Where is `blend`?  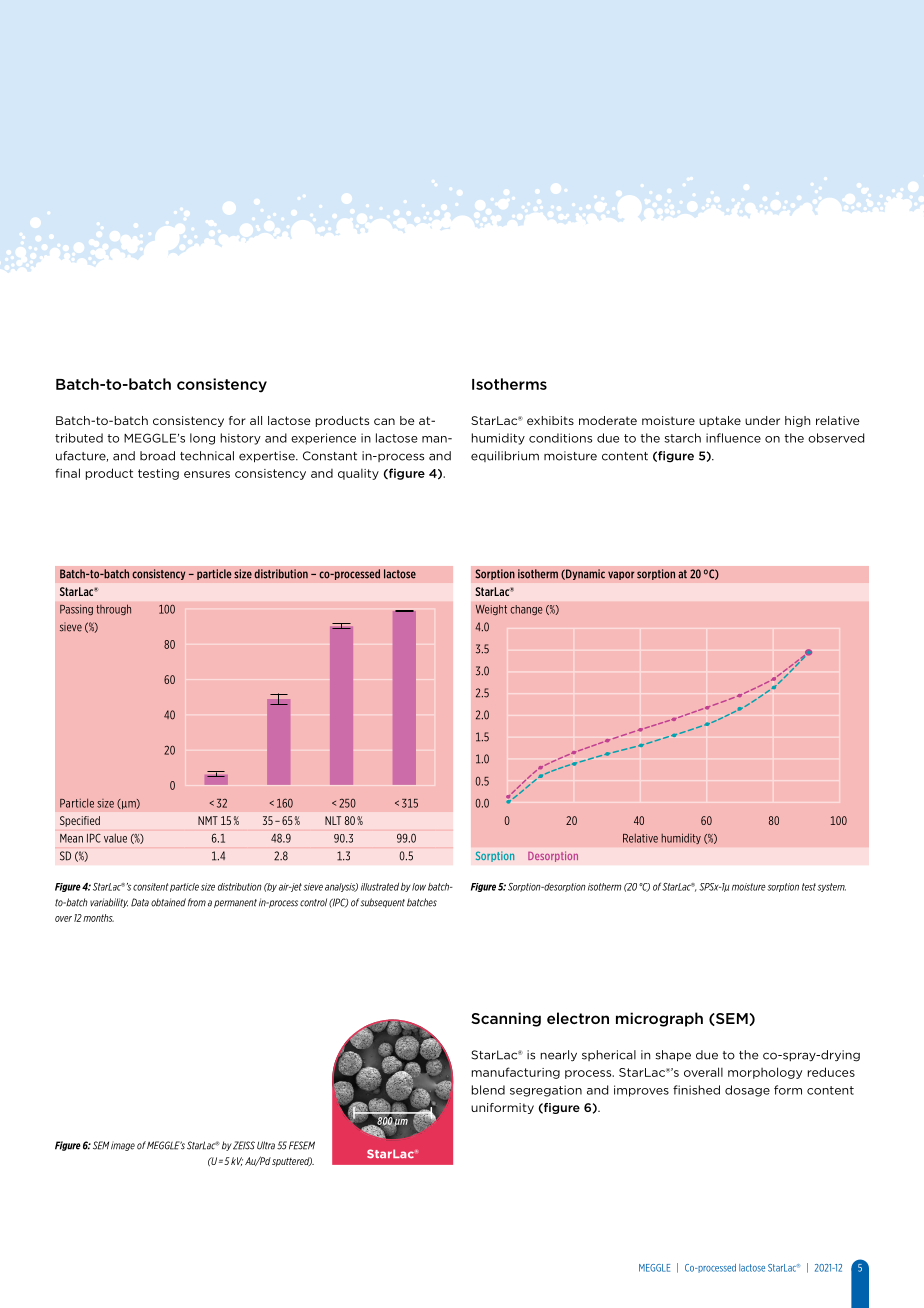
blend is located at coordinates (488, 1090).
